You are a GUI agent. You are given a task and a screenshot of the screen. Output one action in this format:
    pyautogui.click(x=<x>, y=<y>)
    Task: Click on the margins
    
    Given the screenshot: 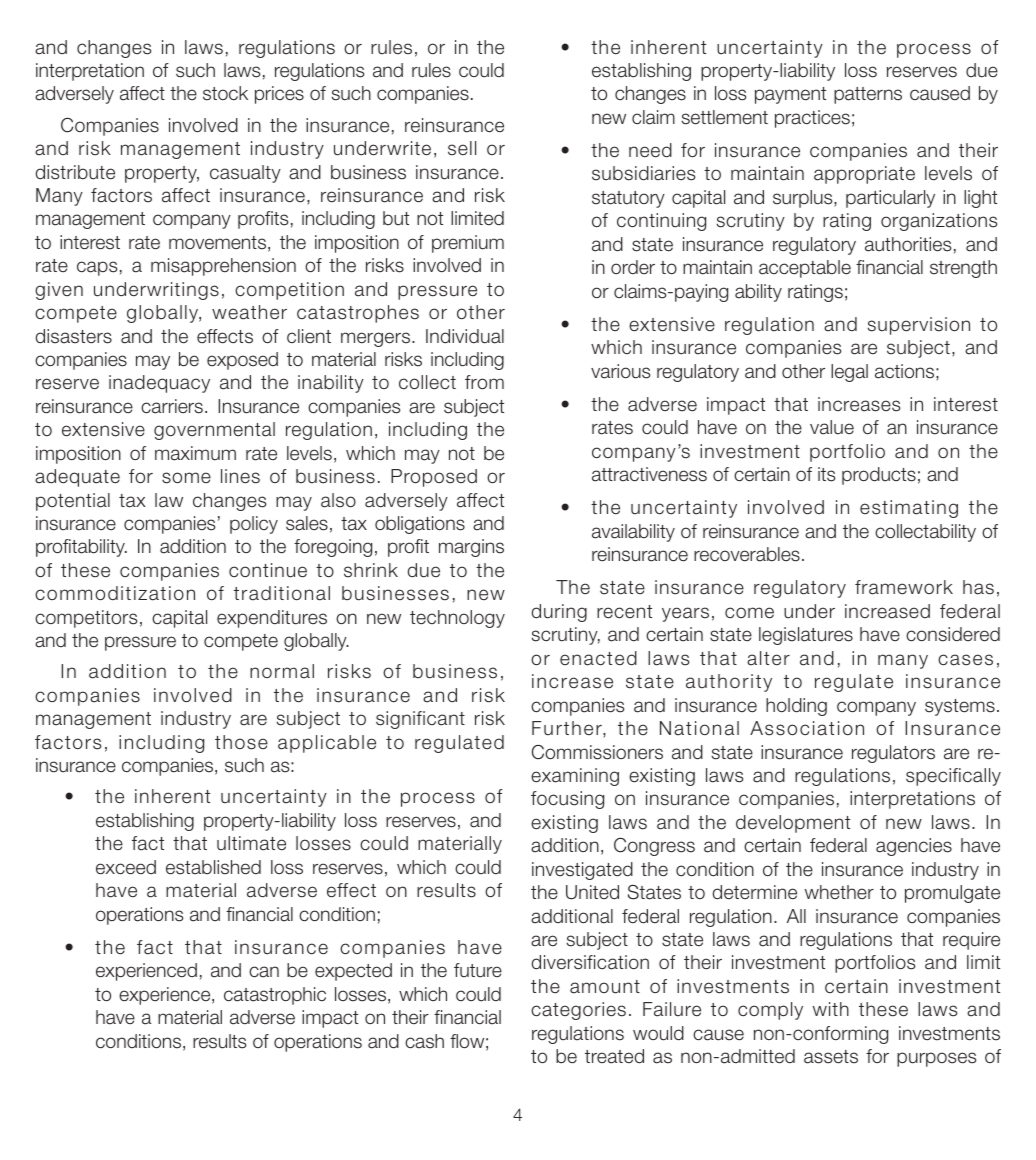 What is the action you would take?
    pyautogui.click(x=471, y=548)
